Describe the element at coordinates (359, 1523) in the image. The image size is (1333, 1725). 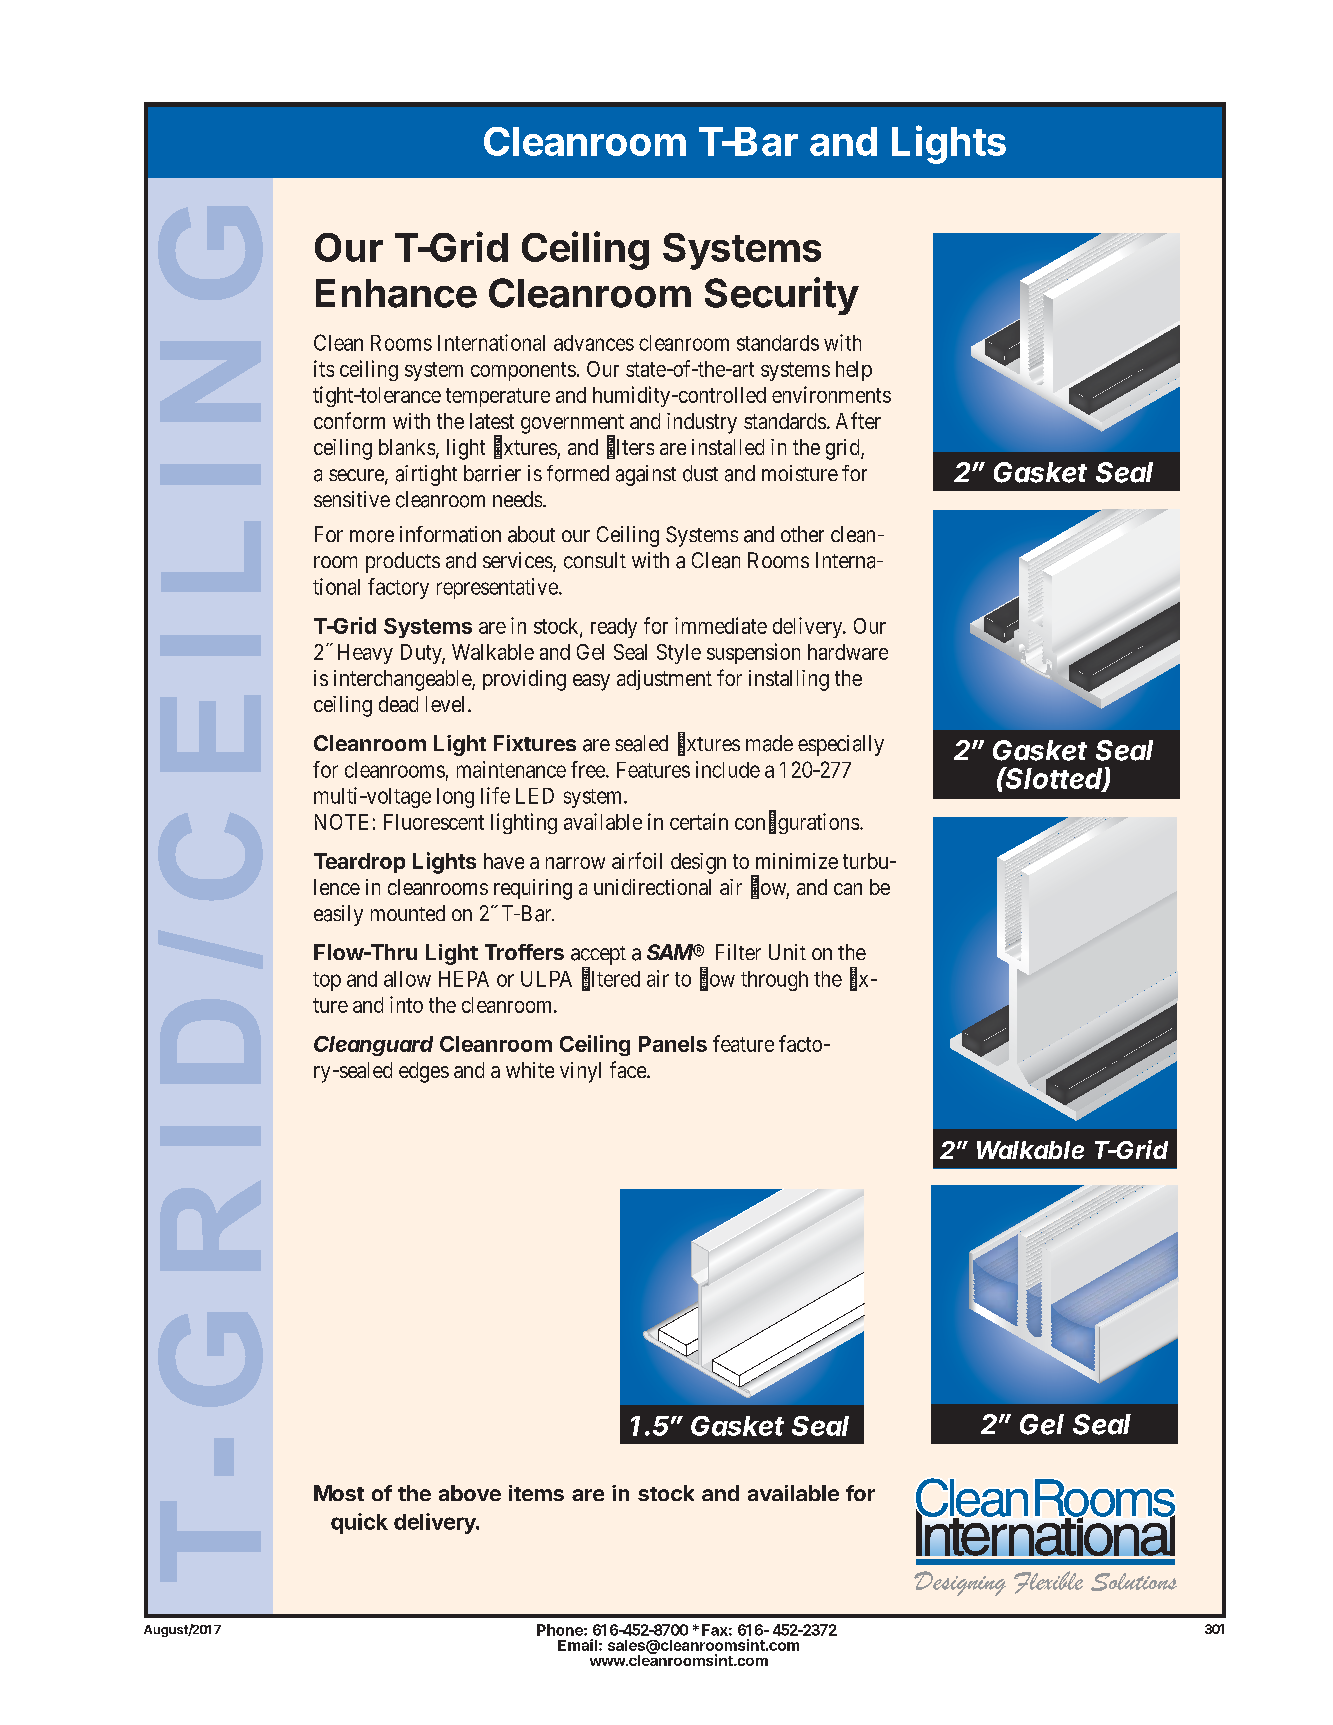
I see `quick` at that location.
